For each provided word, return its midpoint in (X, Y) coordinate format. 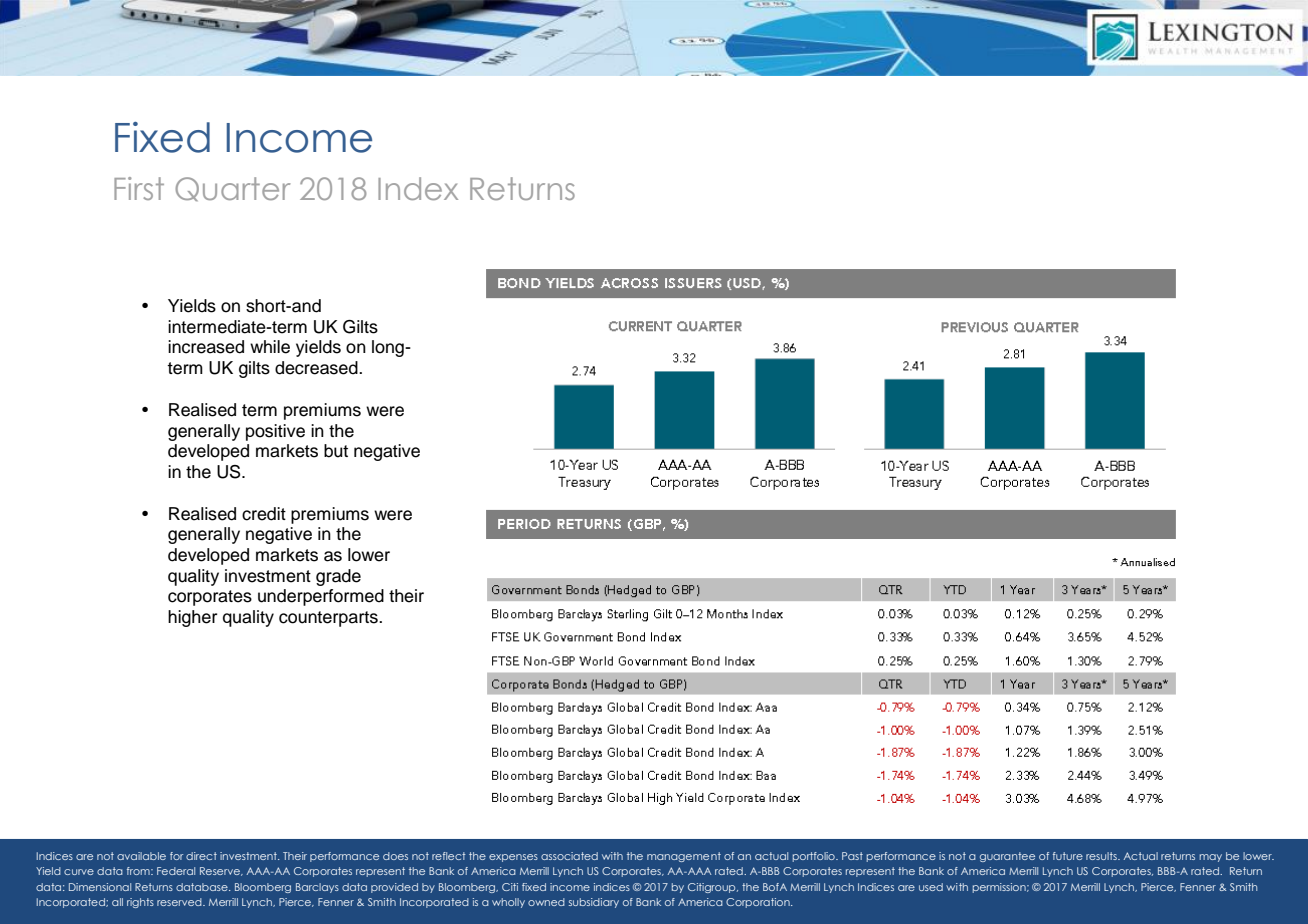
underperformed (321, 597)
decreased (317, 368)
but (336, 451)
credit (264, 514)
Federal (176, 871)
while (270, 347)
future (1068, 856)
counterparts (329, 619)
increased (206, 347)
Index (418, 188)
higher (192, 618)
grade (338, 577)
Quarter (233, 189)
